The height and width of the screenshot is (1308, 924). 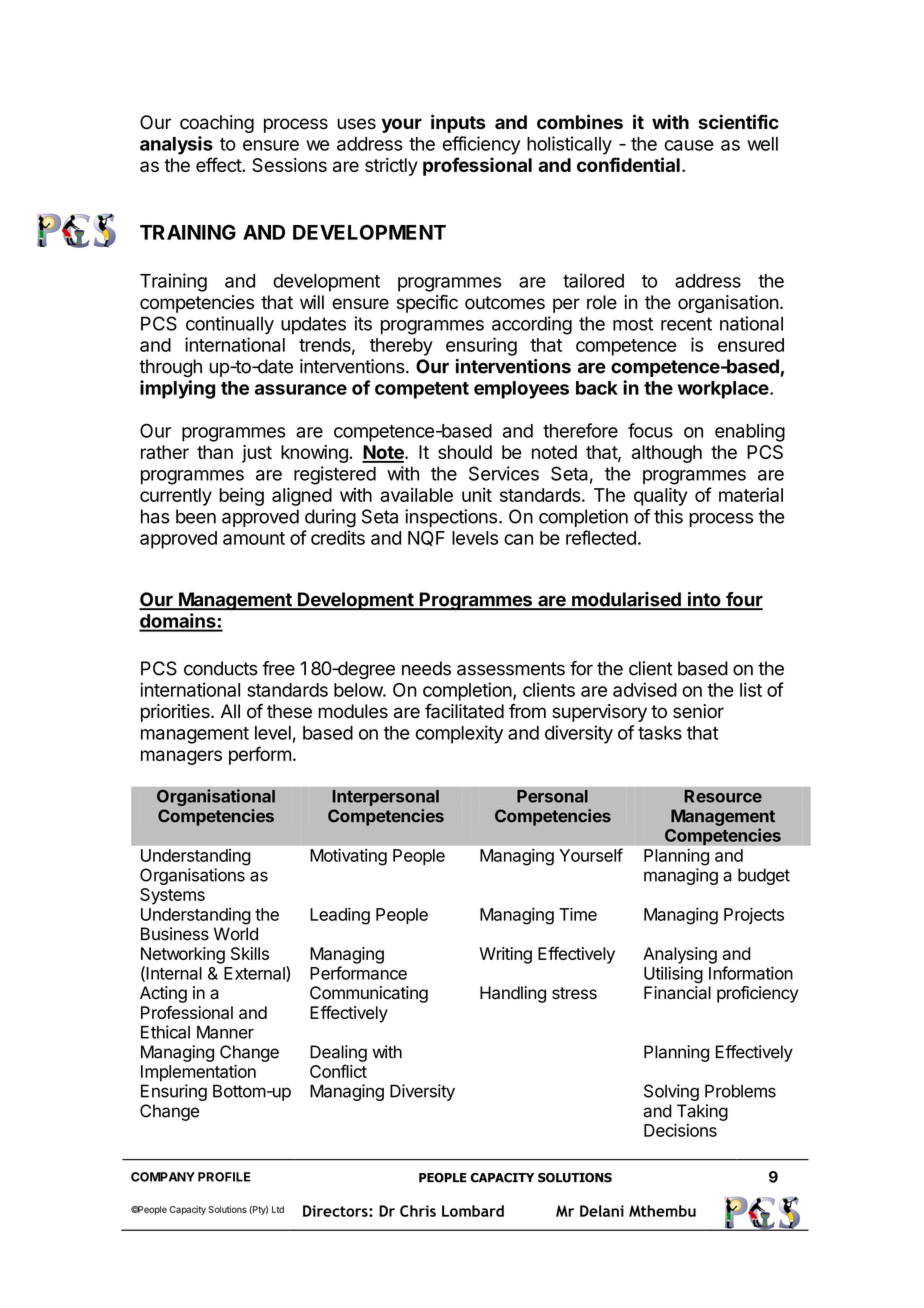 I want to click on being, so click(x=241, y=496).
